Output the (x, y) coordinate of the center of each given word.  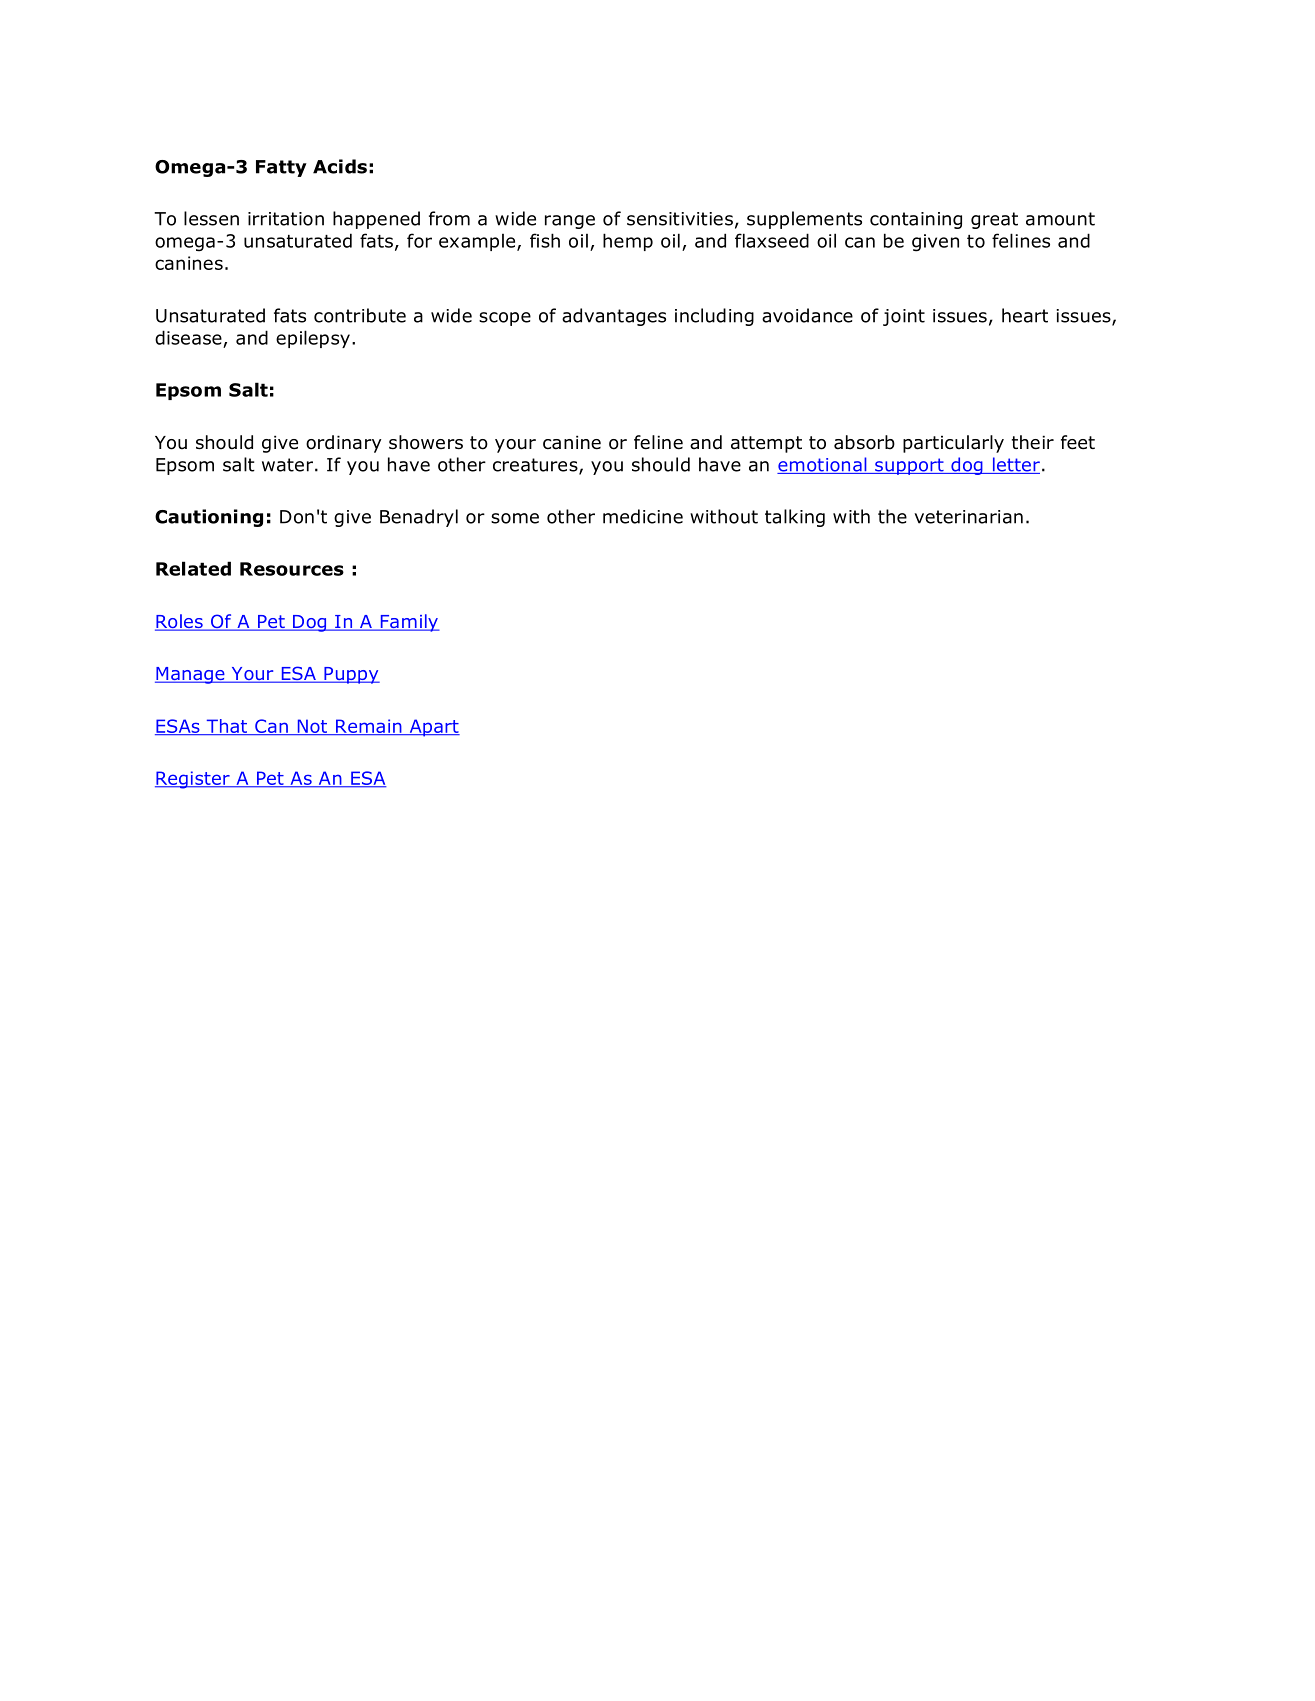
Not (312, 727)
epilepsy (313, 339)
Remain (369, 727)
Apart (433, 728)
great (994, 220)
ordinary (343, 444)
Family (409, 623)
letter (1015, 465)
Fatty (281, 168)
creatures (536, 466)
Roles (180, 622)
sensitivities (680, 219)
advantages (614, 317)
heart (1025, 315)
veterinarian (968, 517)
